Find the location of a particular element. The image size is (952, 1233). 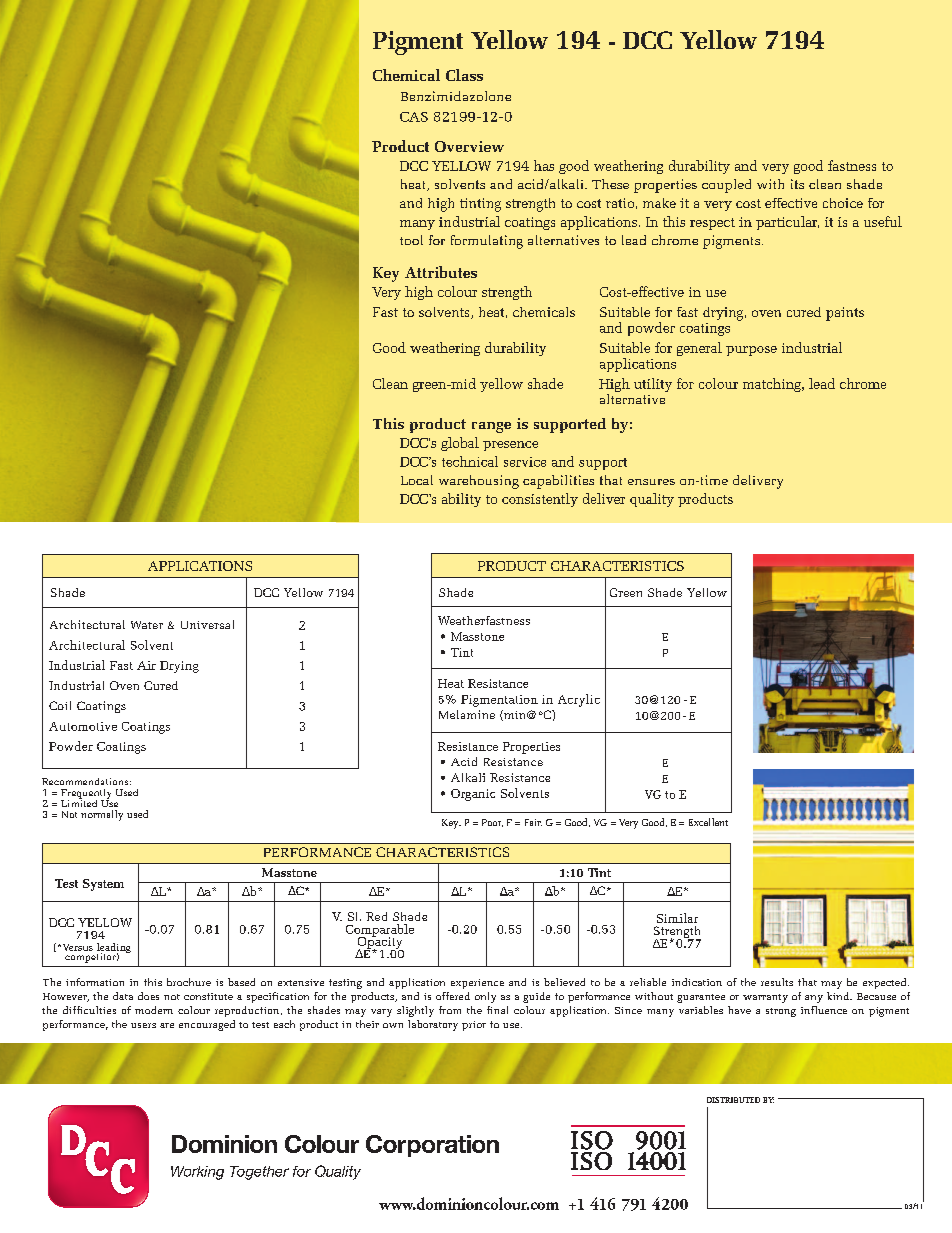

its is located at coordinates (797, 184).
